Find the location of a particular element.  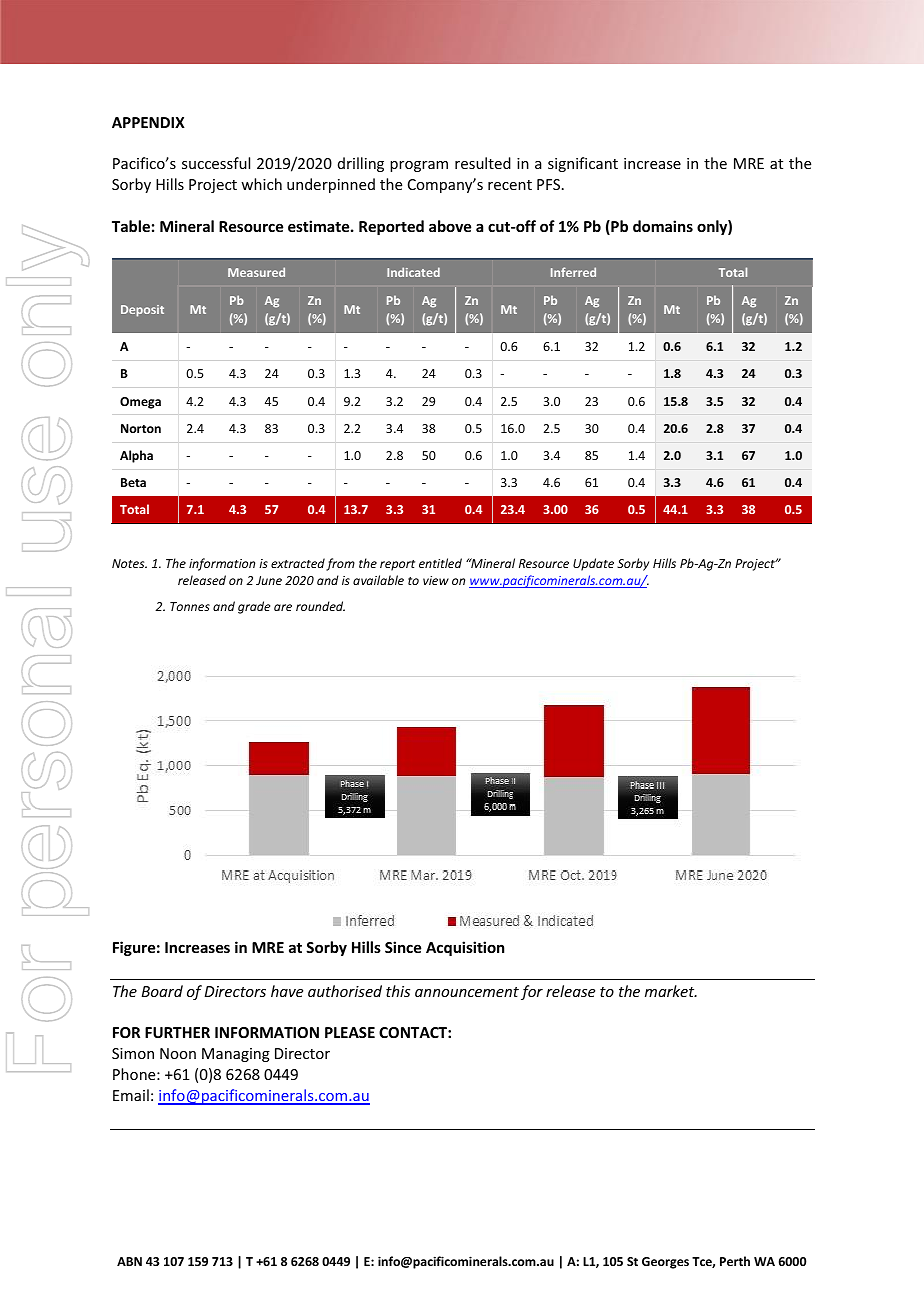

successful is located at coordinates (216, 163).
